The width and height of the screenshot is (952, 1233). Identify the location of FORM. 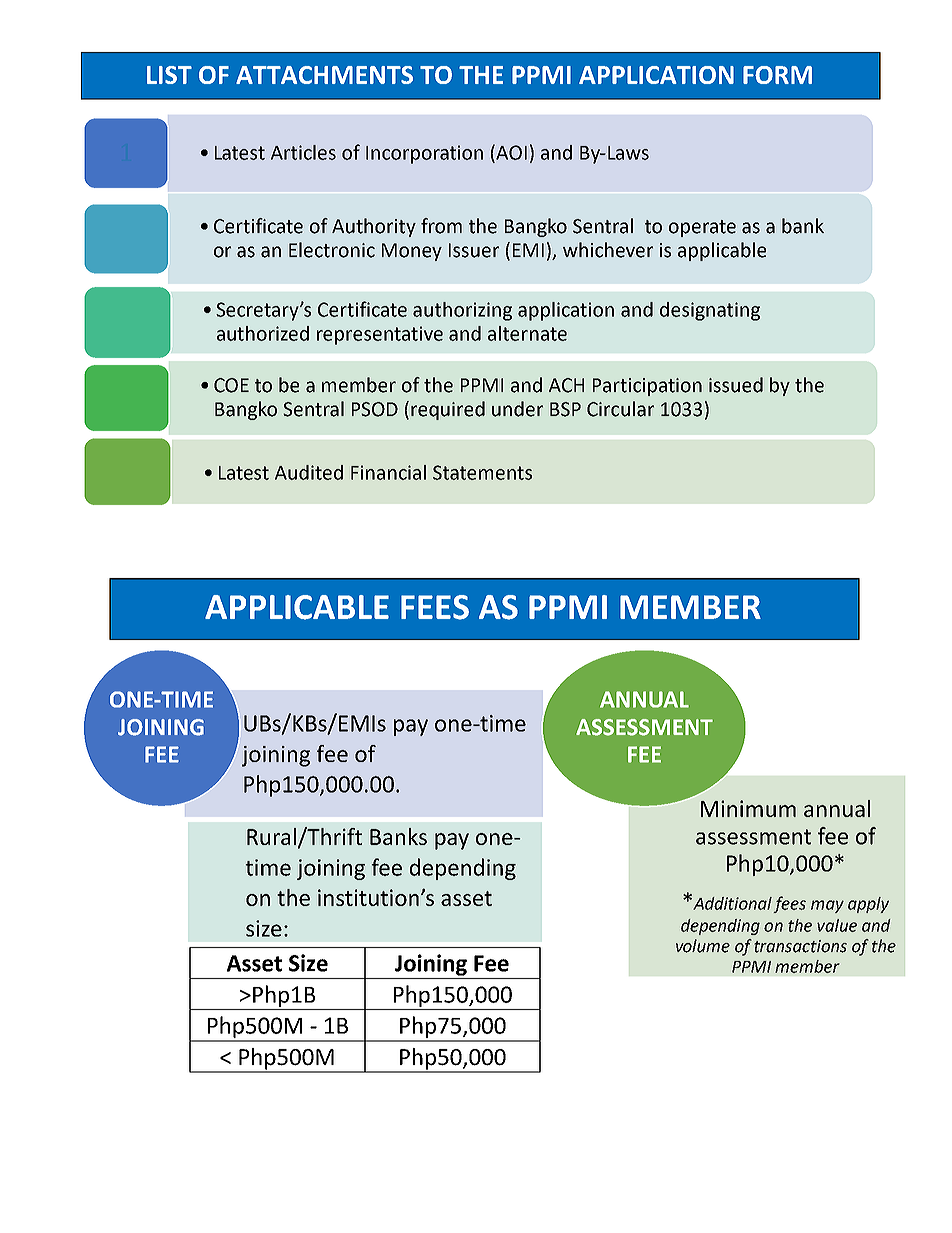
(777, 75).
